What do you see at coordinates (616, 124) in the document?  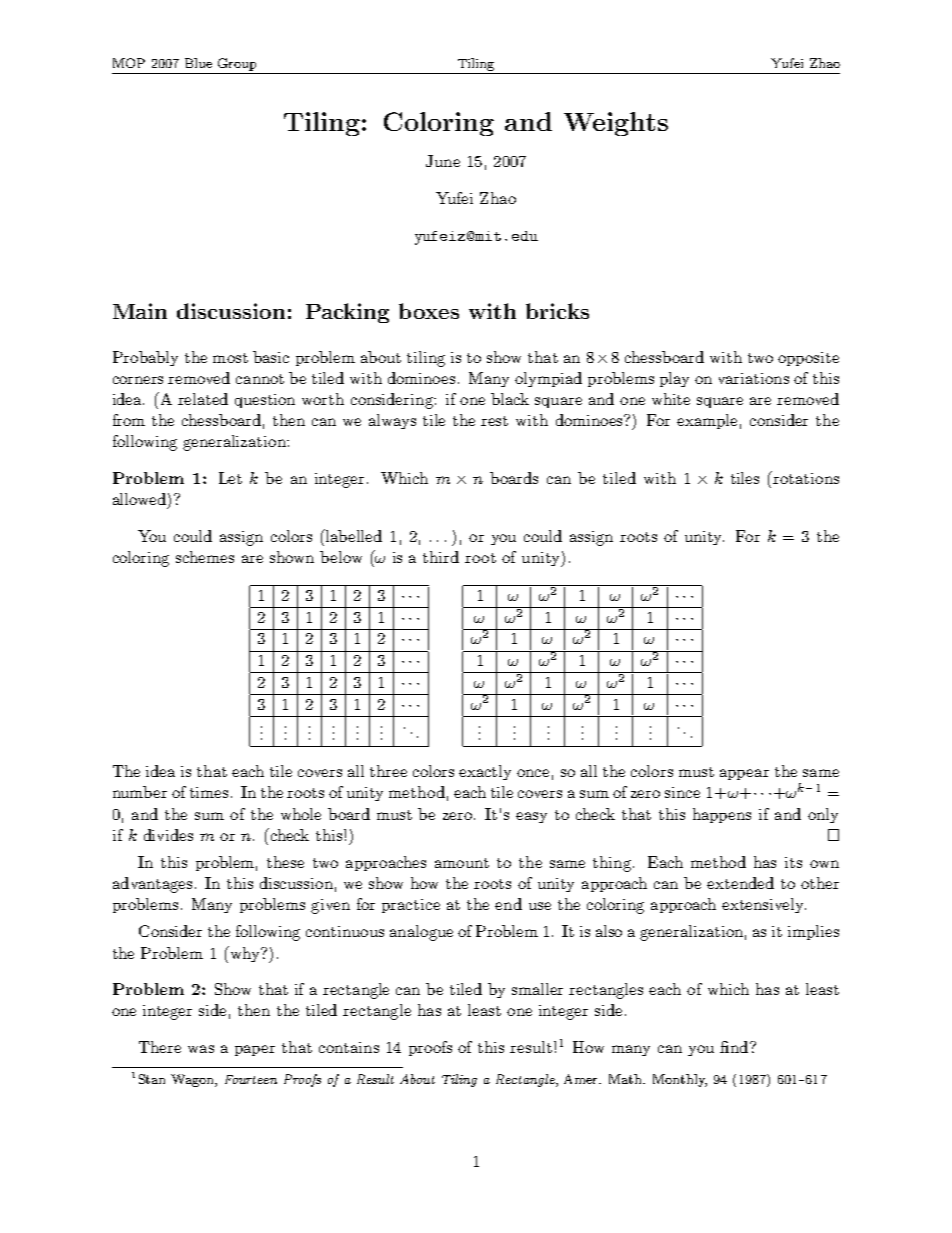 I see `Weights` at bounding box center [616, 124].
